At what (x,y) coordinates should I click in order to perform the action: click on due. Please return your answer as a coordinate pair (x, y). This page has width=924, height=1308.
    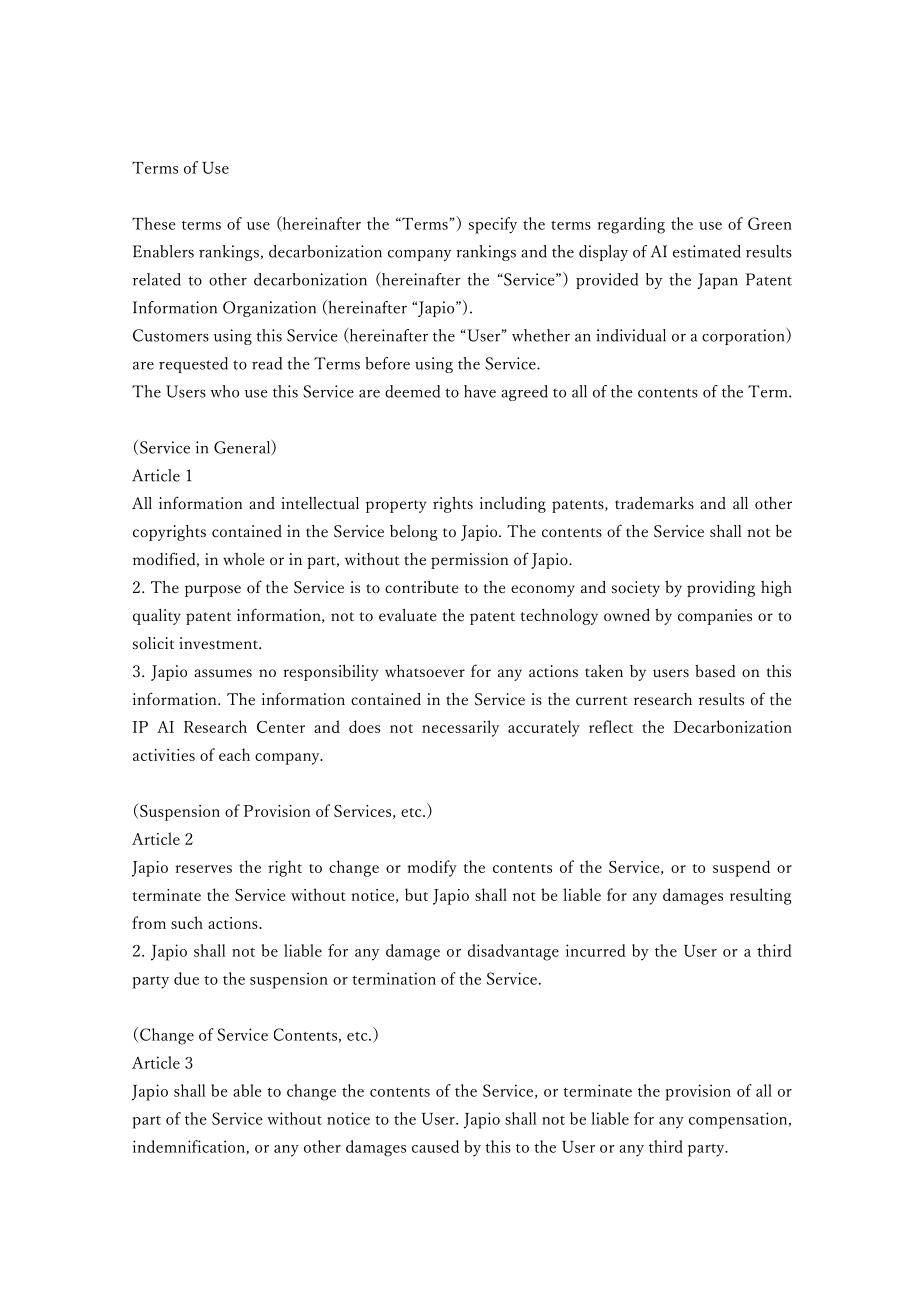
    Looking at the image, I should click on (186, 978).
